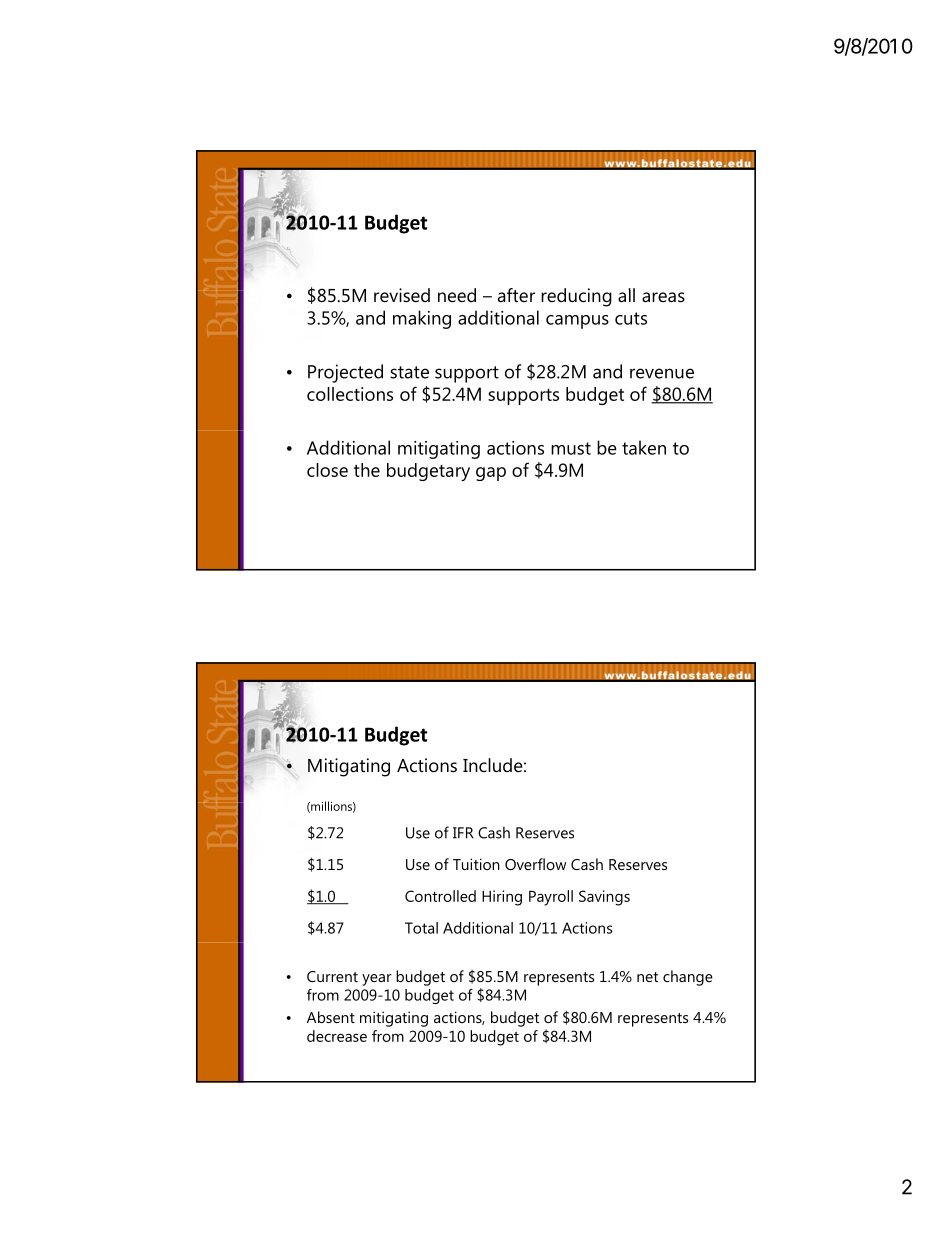 This screenshot has height=1233, width=952. I want to click on revised, so click(402, 295).
